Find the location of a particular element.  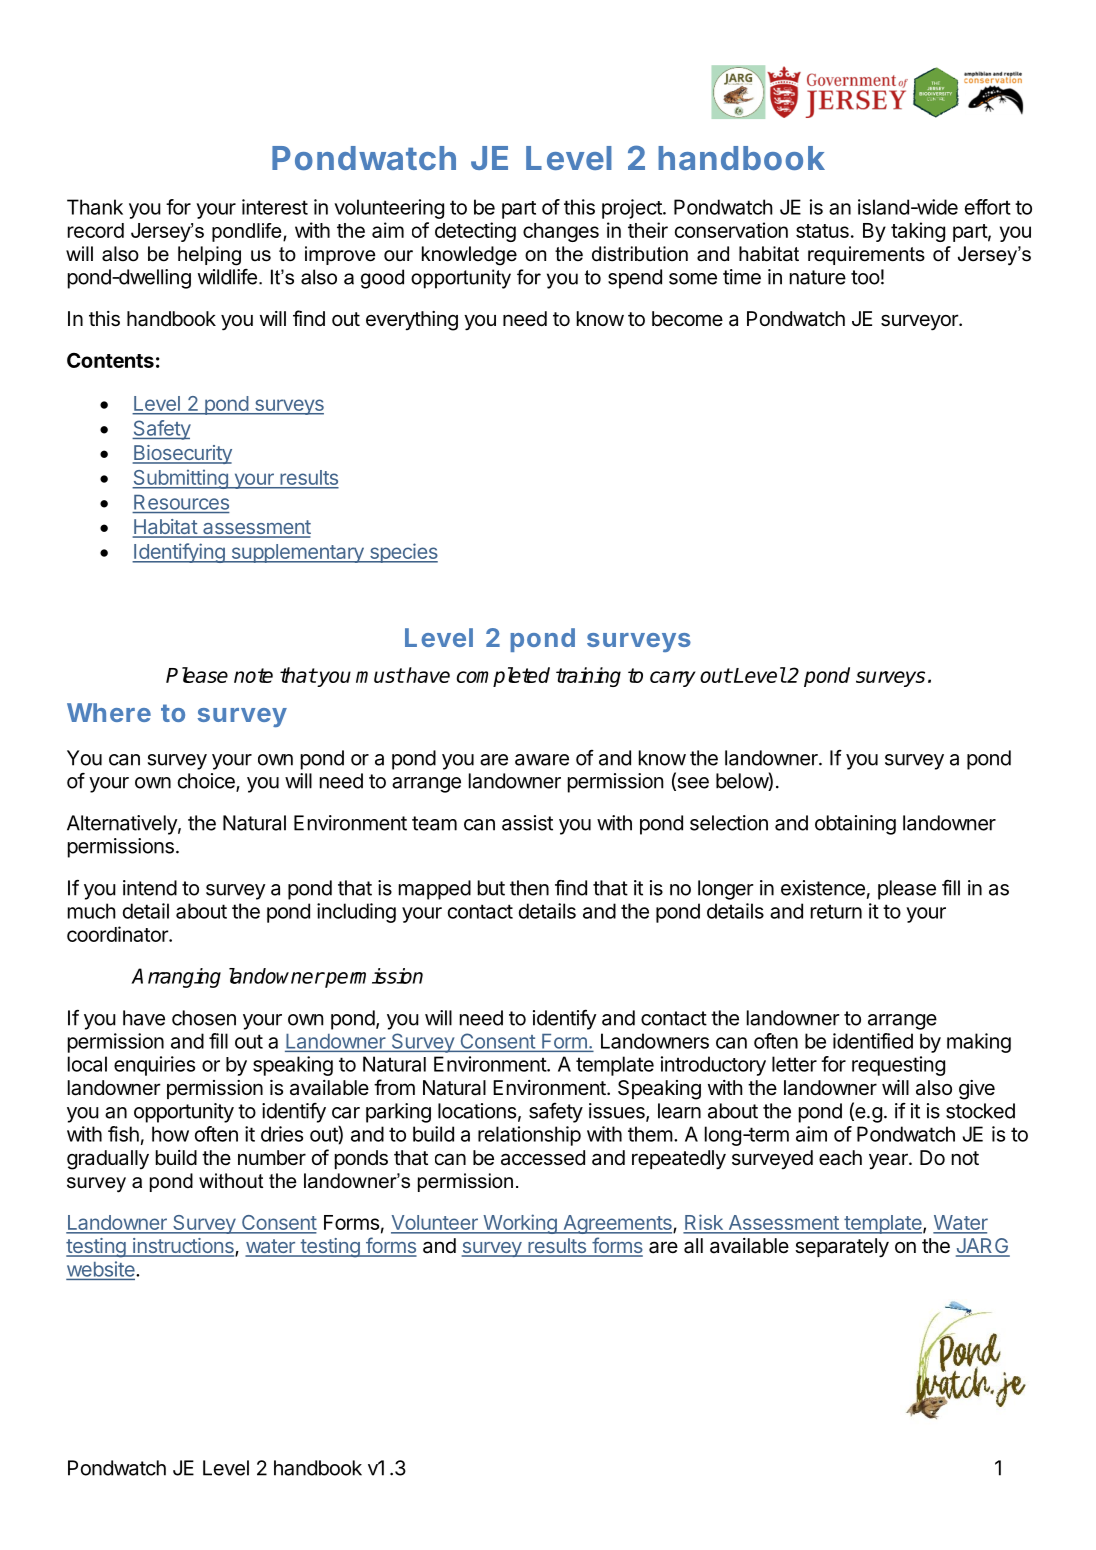

helping is located at coordinates (209, 256).
